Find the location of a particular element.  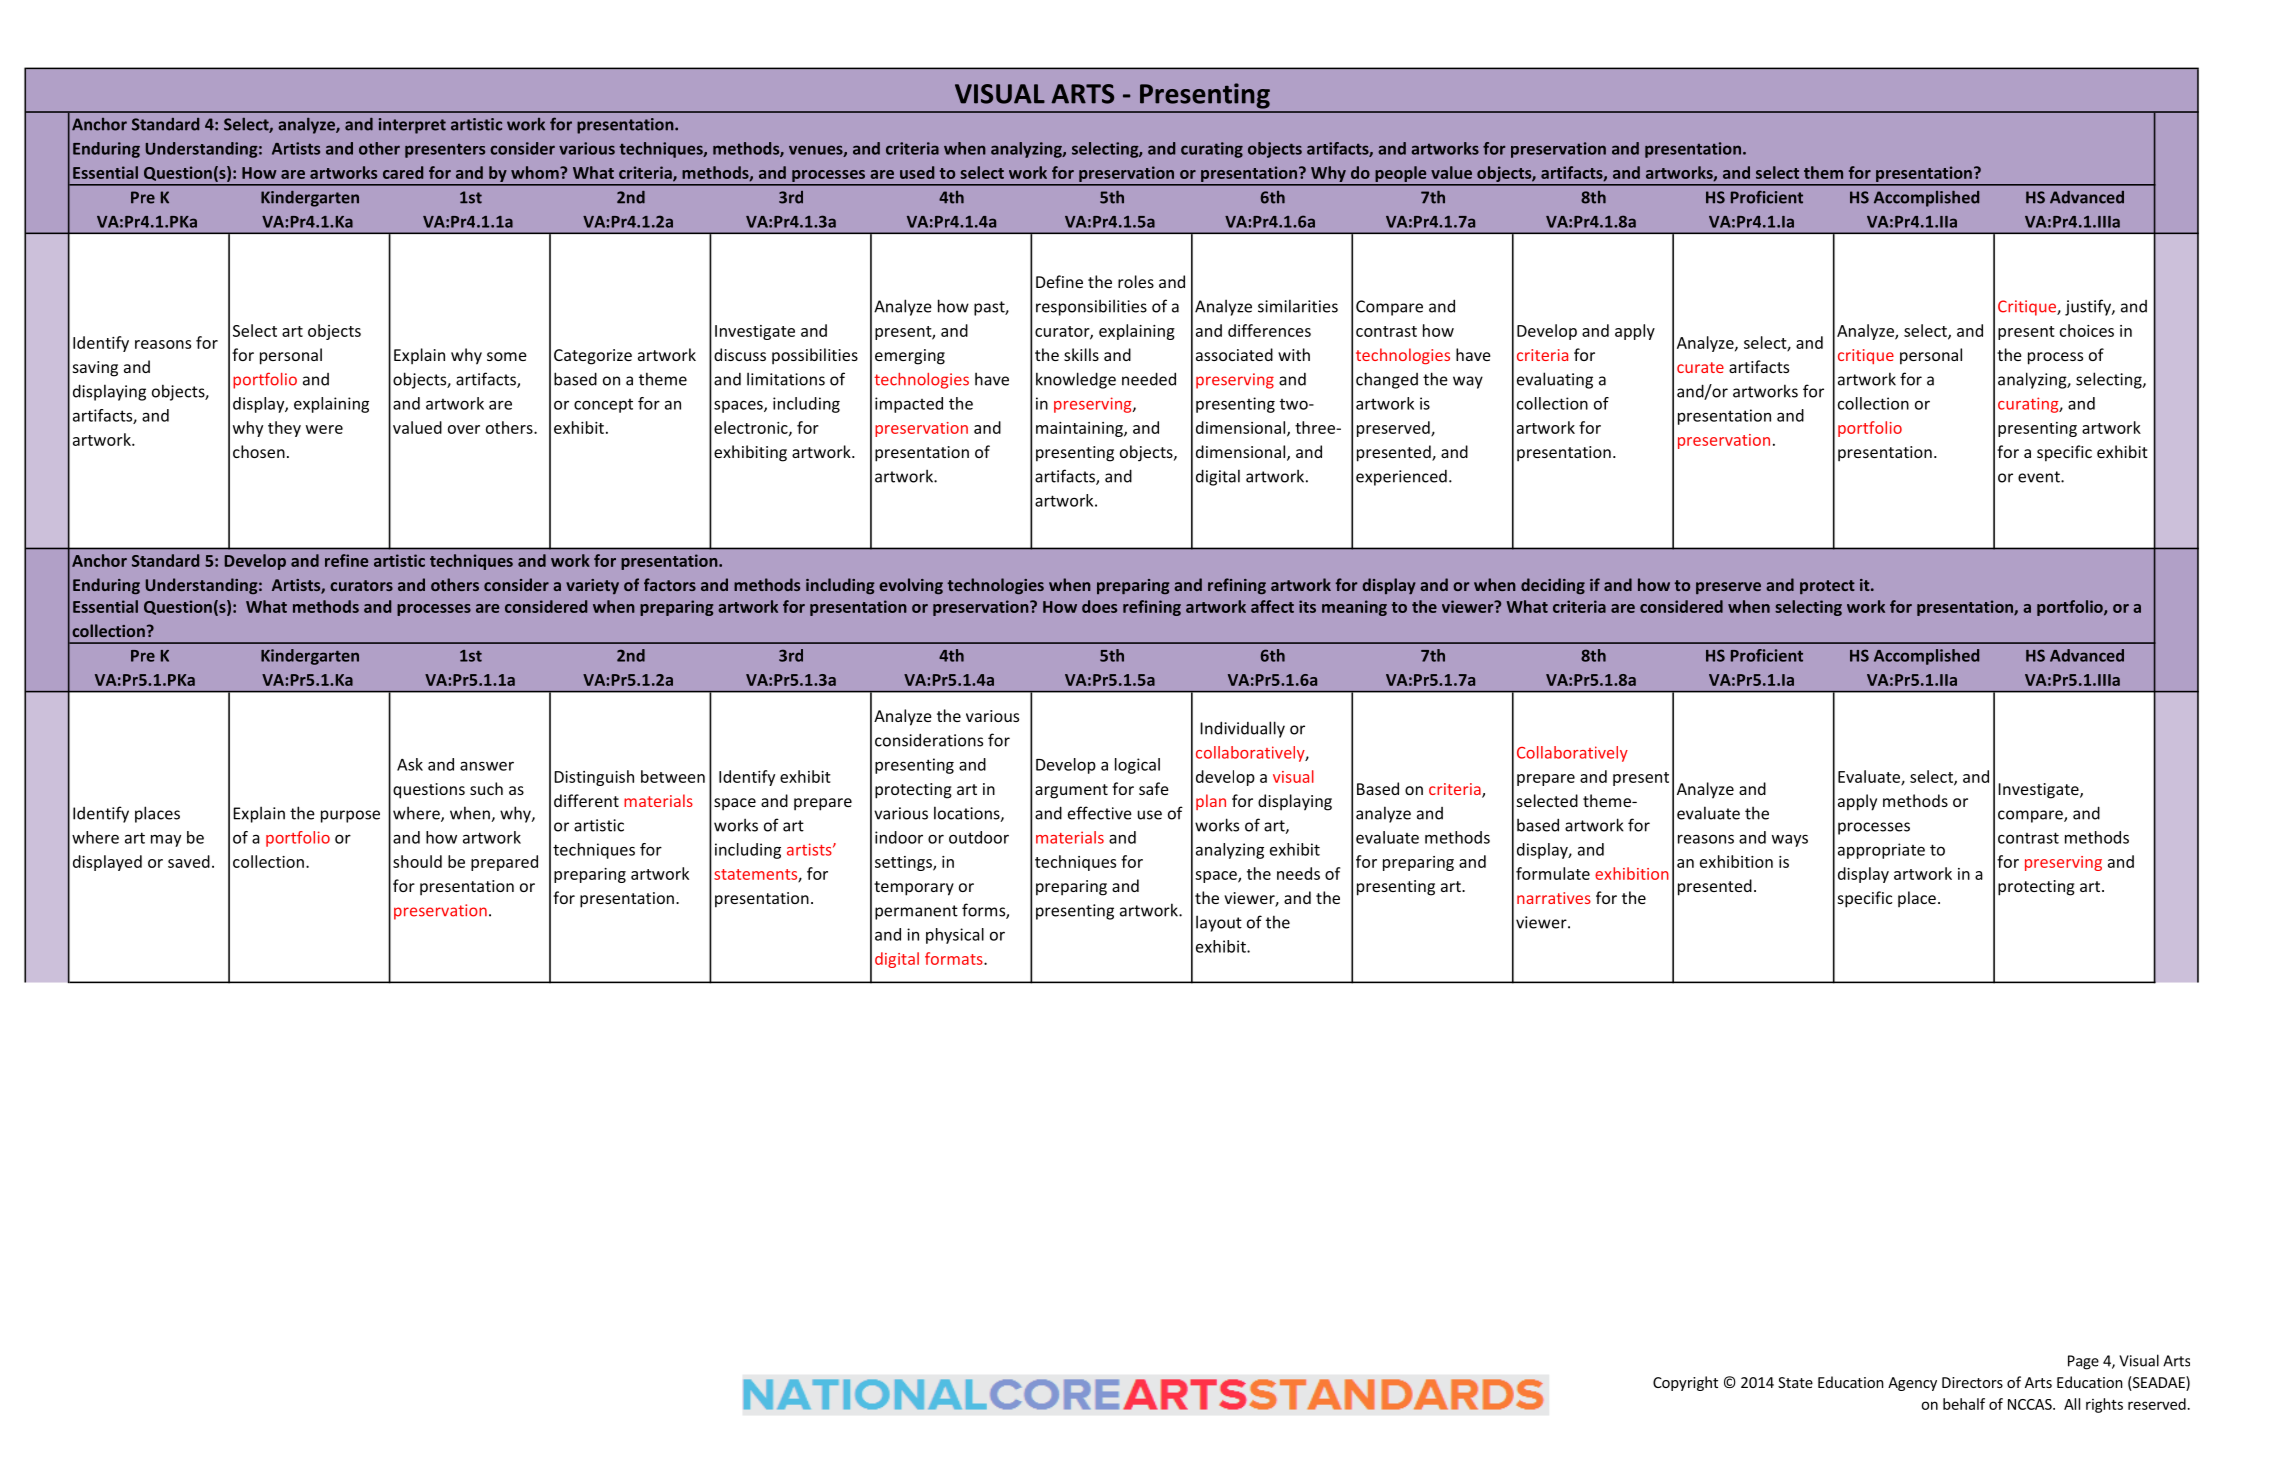

logical is located at coordinates (1137, 766).
